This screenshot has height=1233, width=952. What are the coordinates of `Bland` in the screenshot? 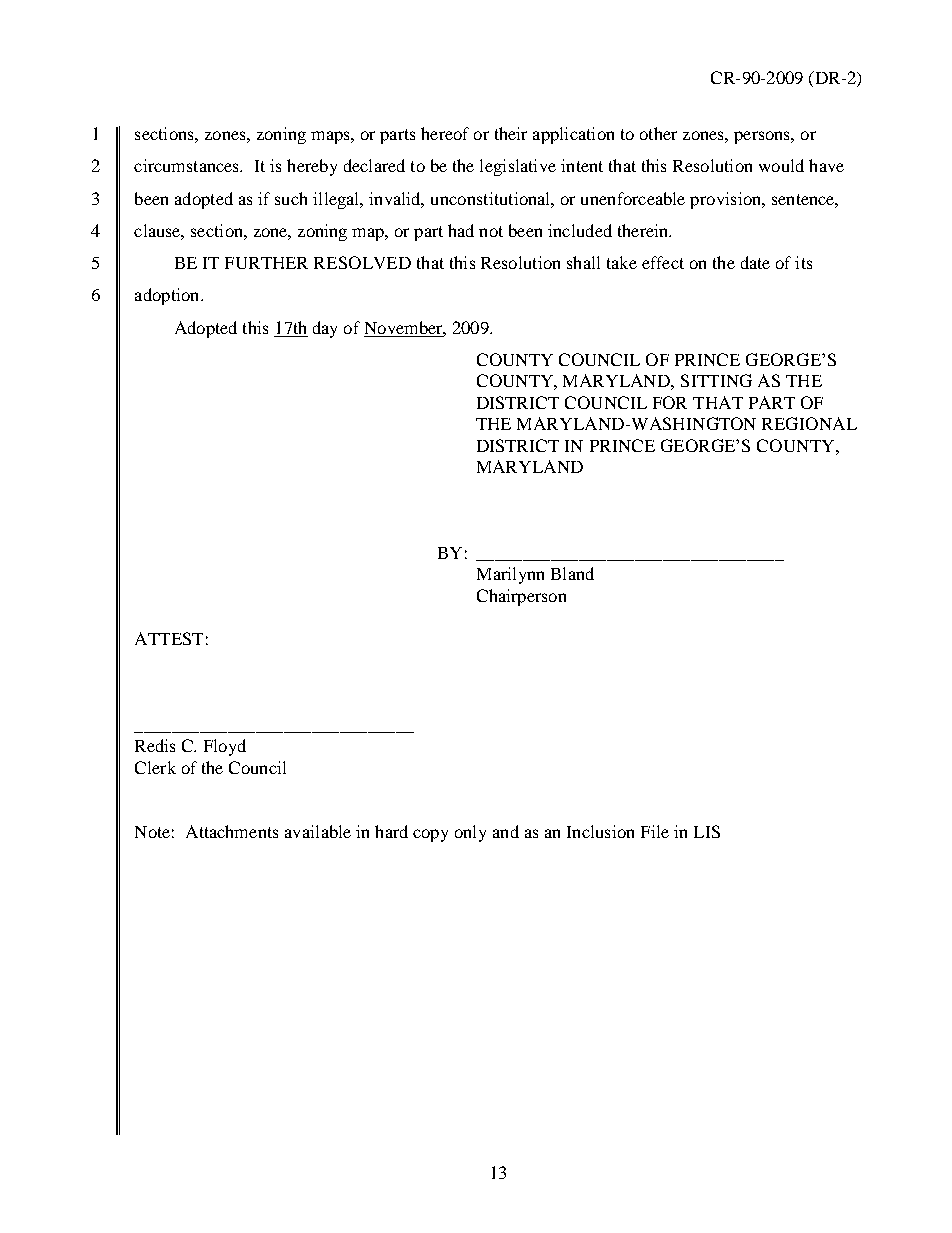 It's located at (572, 573).
